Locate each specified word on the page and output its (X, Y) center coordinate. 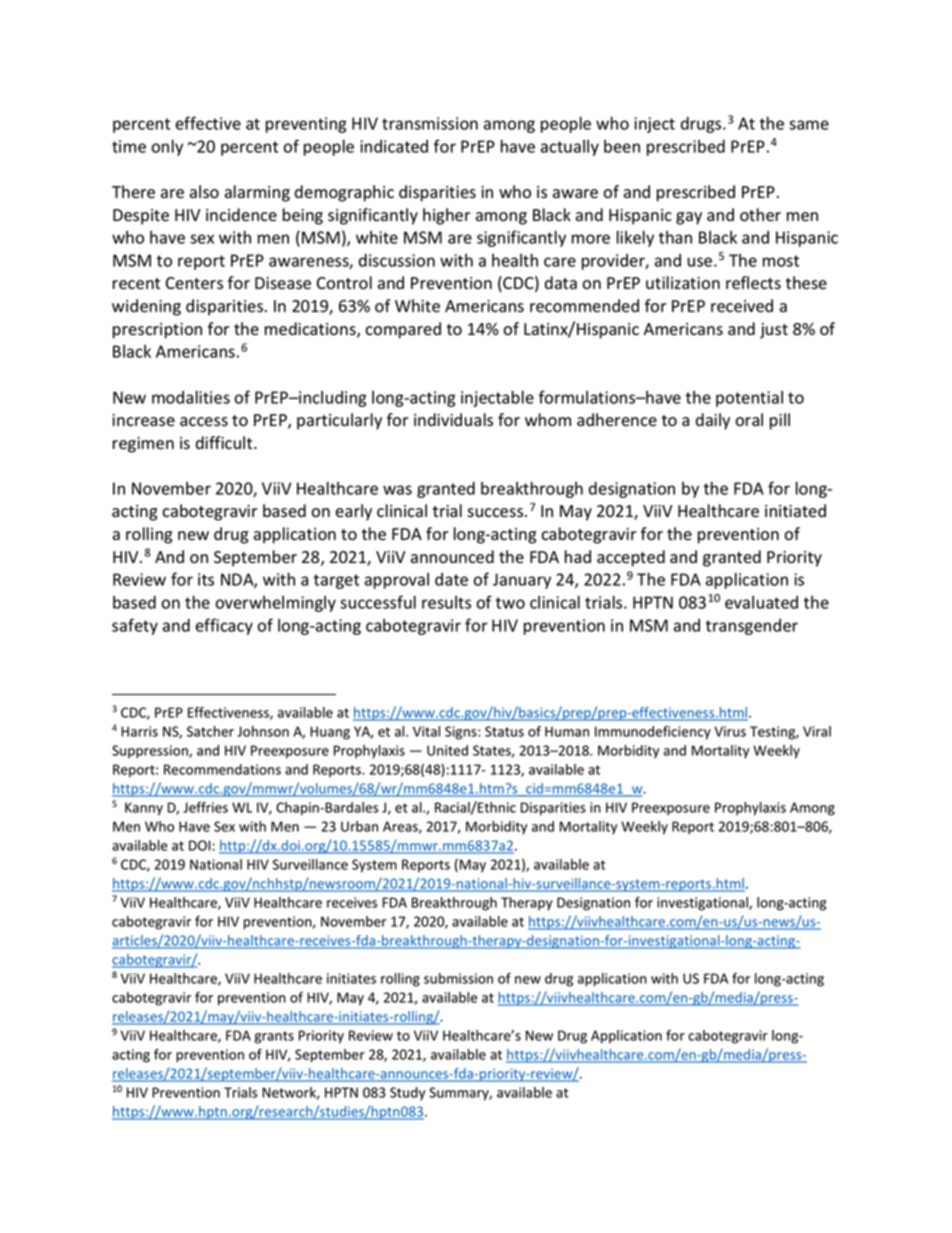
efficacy (224, 626)
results (446, 602)
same (809, 125)
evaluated (761, 602)
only (167, 147)
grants (274, 1037)
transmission (430, 123)
